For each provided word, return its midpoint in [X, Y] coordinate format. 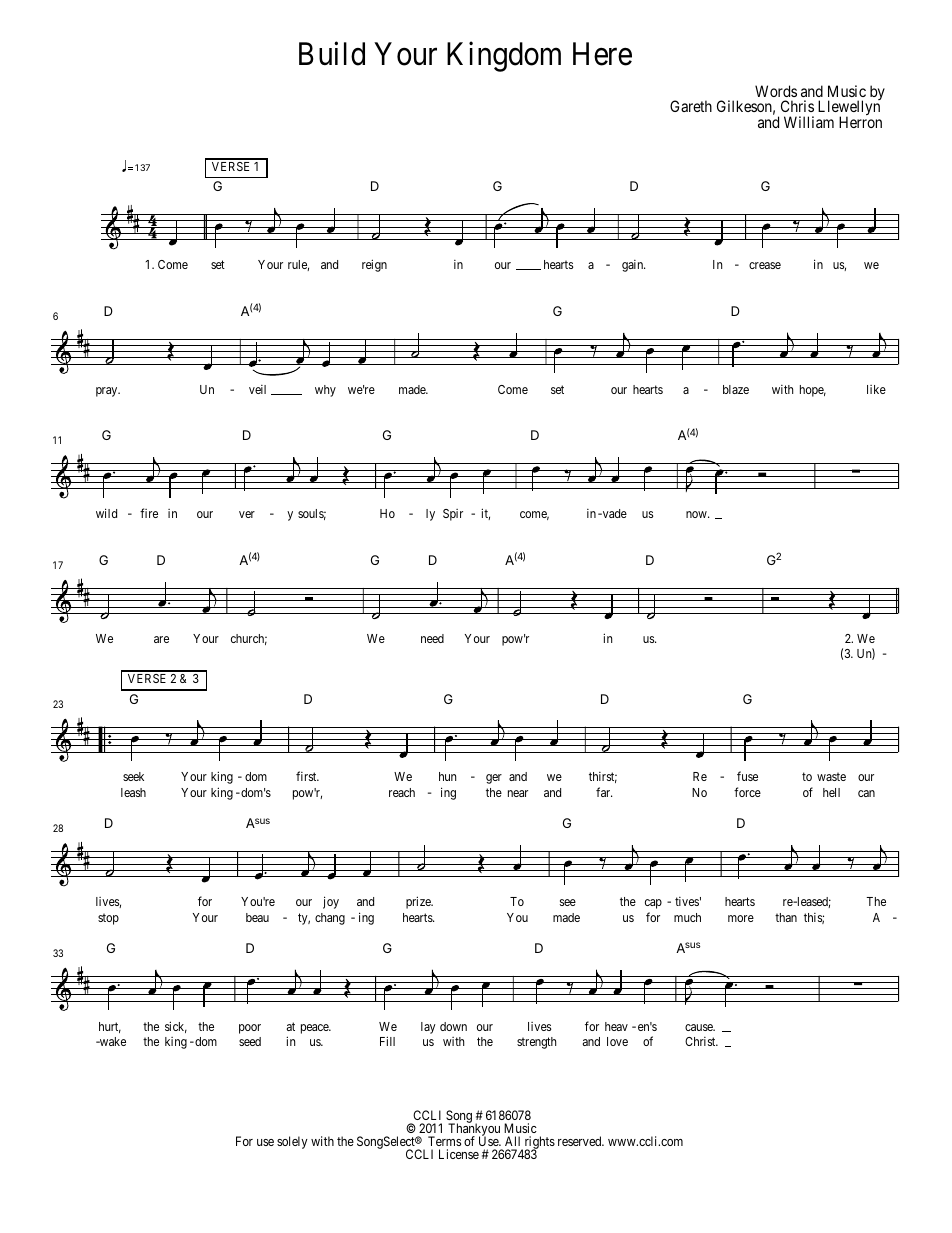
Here [602, 54]
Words [776, 91]
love [617, 1041]
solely [292, 1142]
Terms [444, 1141]
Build [332, 54]
